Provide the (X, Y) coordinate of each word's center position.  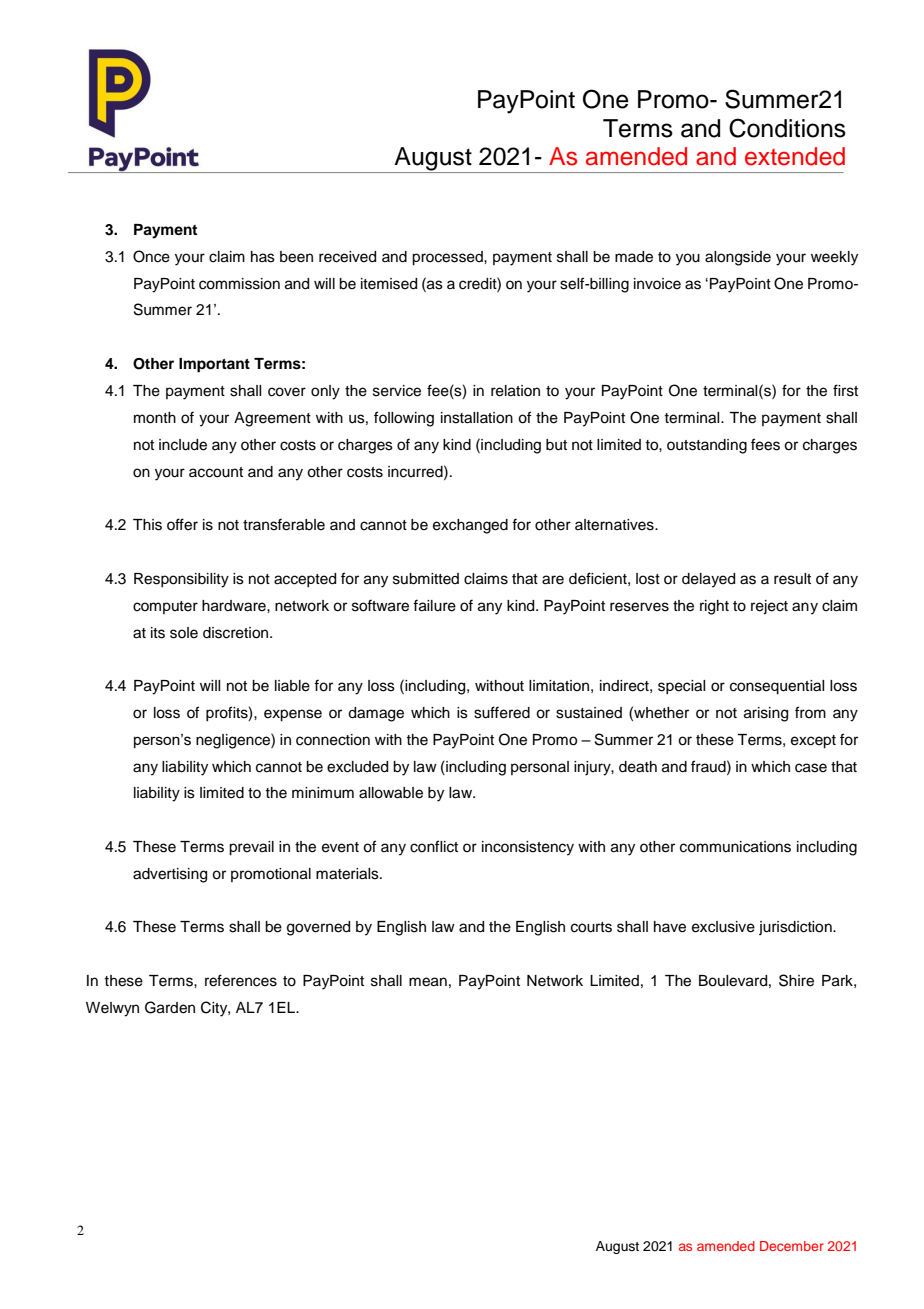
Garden (170, 1007)
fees (765, 444)
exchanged (470, 526)
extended (795, 156)
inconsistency (528, 848)
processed (448, 258)
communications (735, 847)
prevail (251, 848)
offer (182, 524)
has (263, 257)
